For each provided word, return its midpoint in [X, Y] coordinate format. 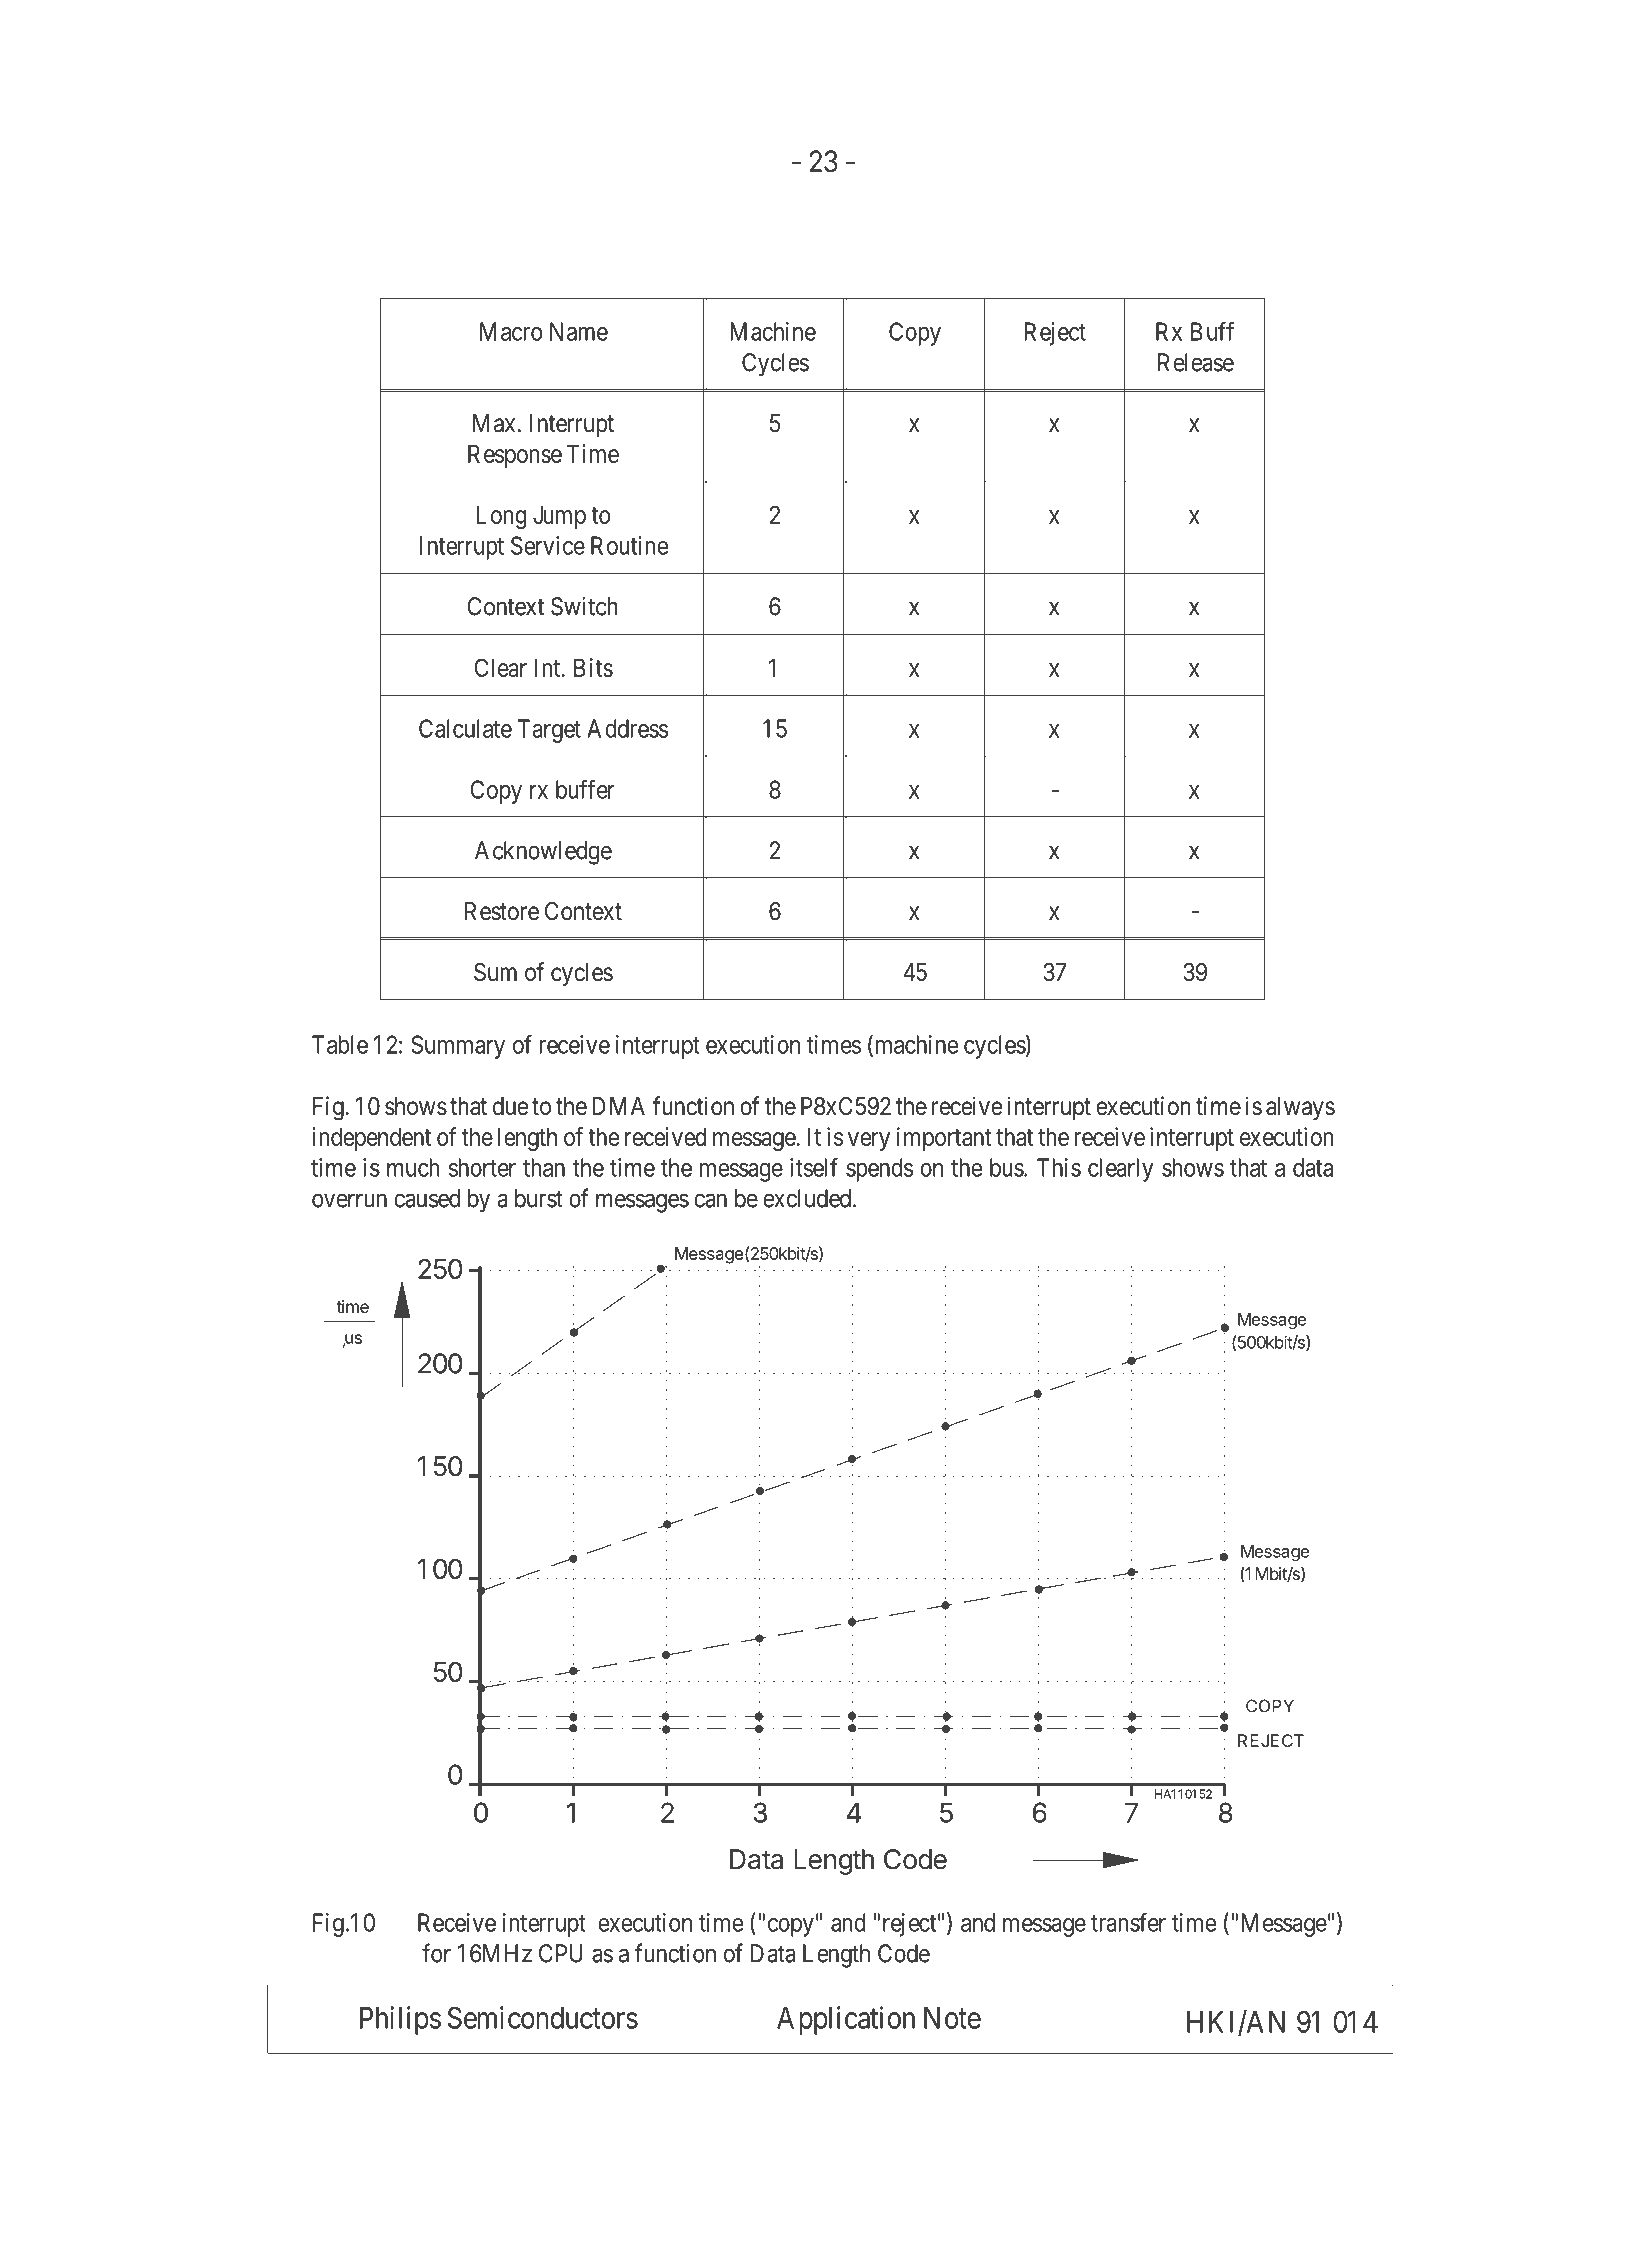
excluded [808, 1198]
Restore [502, 911]
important [944, 1139]
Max [494, 423]
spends [879, 1170]
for [436, 1953]
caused [427, 1198]
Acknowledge [543, 853]
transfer [1128, 1922]
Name [579, 331]
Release [1196, 362]
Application [846, 2020]
